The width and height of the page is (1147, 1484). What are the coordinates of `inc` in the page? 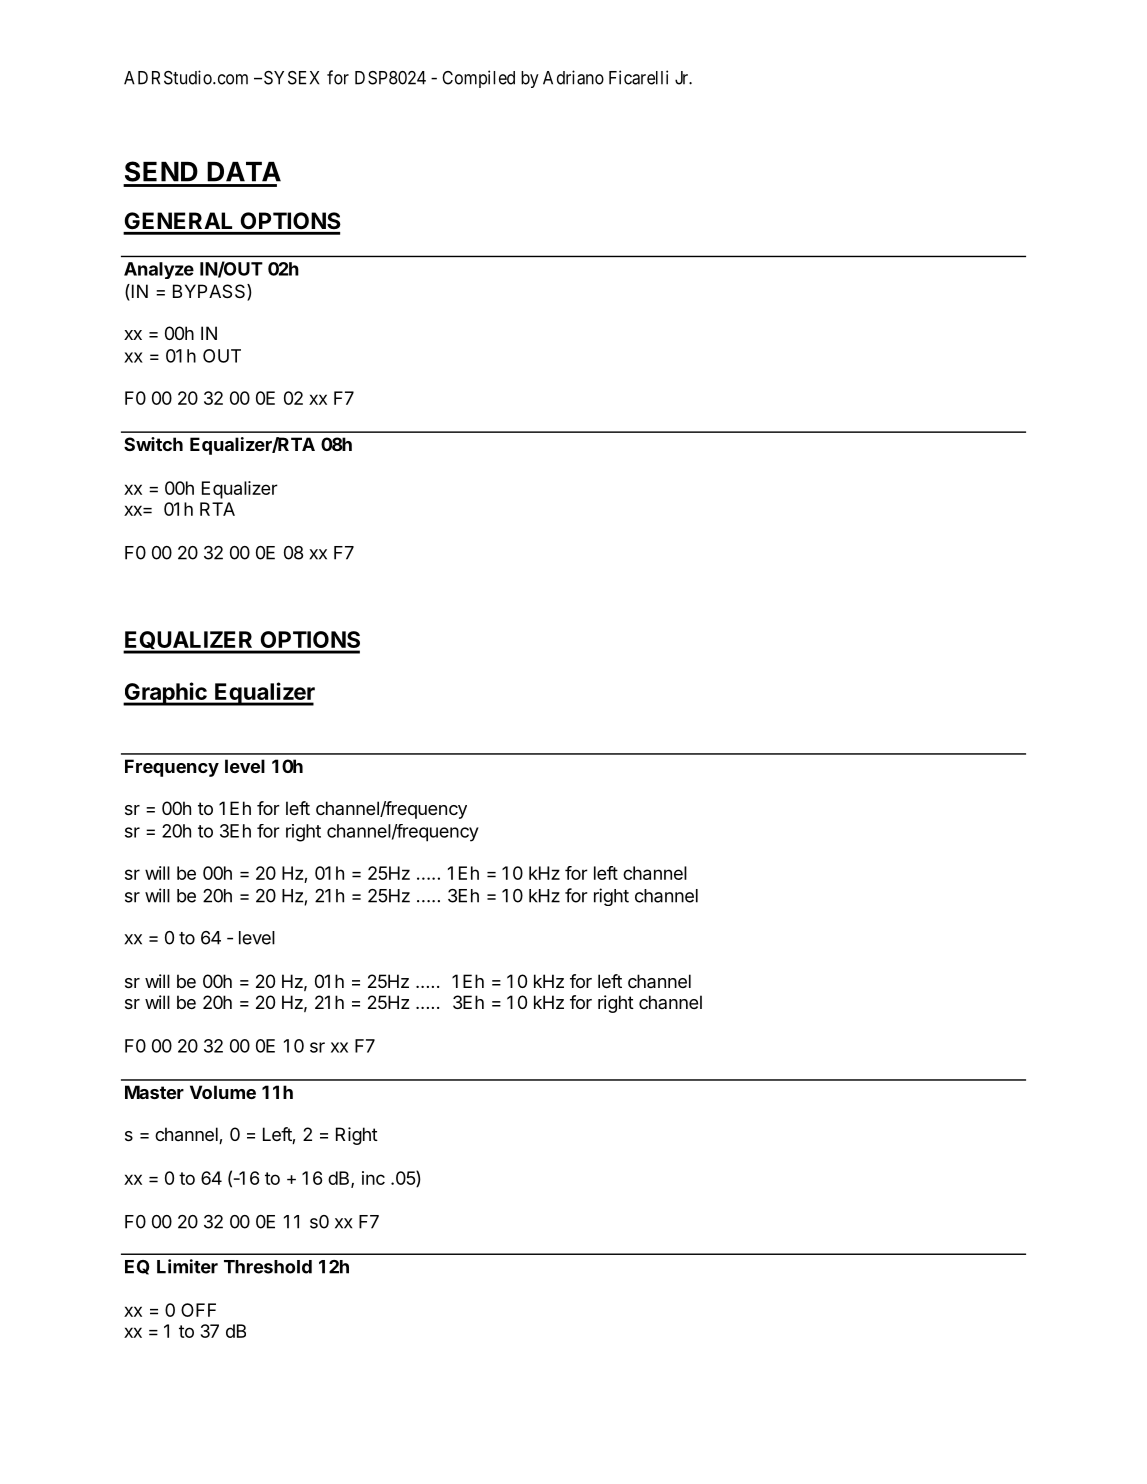 It's located at (373, 1178).
